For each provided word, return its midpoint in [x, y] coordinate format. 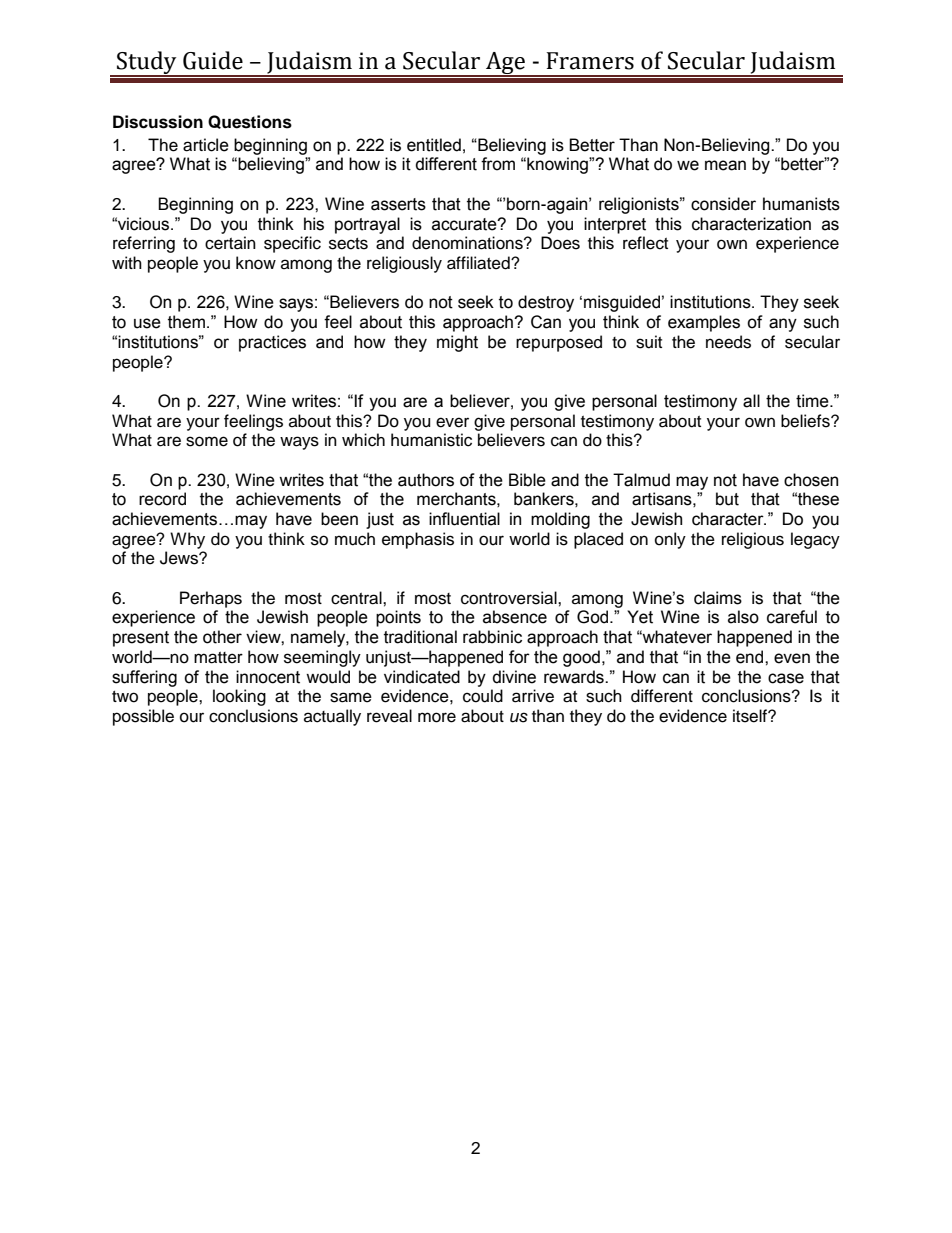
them [186, 322]
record [162, 499]
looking [239, 697]
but [727, 499]
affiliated [479, 263]
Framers [590, 61]
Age [505, 64]
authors [426, 480]
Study [147, 63]
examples [704, 323]
